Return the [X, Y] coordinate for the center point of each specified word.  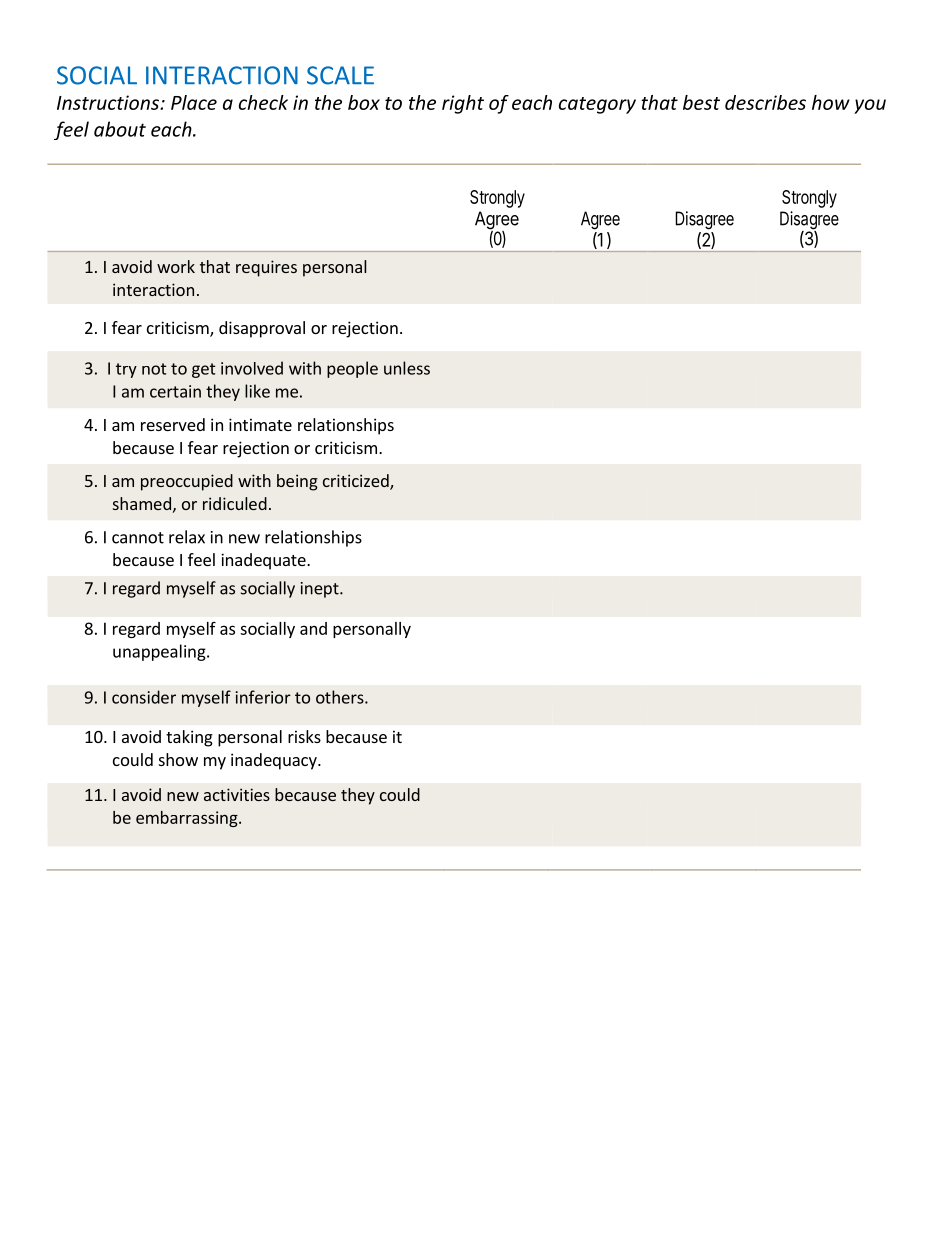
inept [321, 590]
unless [407, 368]
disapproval [262, 329]
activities [237, 794]
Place [194, 102]
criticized [357, 482]
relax [187, 537]
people [352, 369]
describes [765, 102]
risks [304, 736]
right [463, 104]
